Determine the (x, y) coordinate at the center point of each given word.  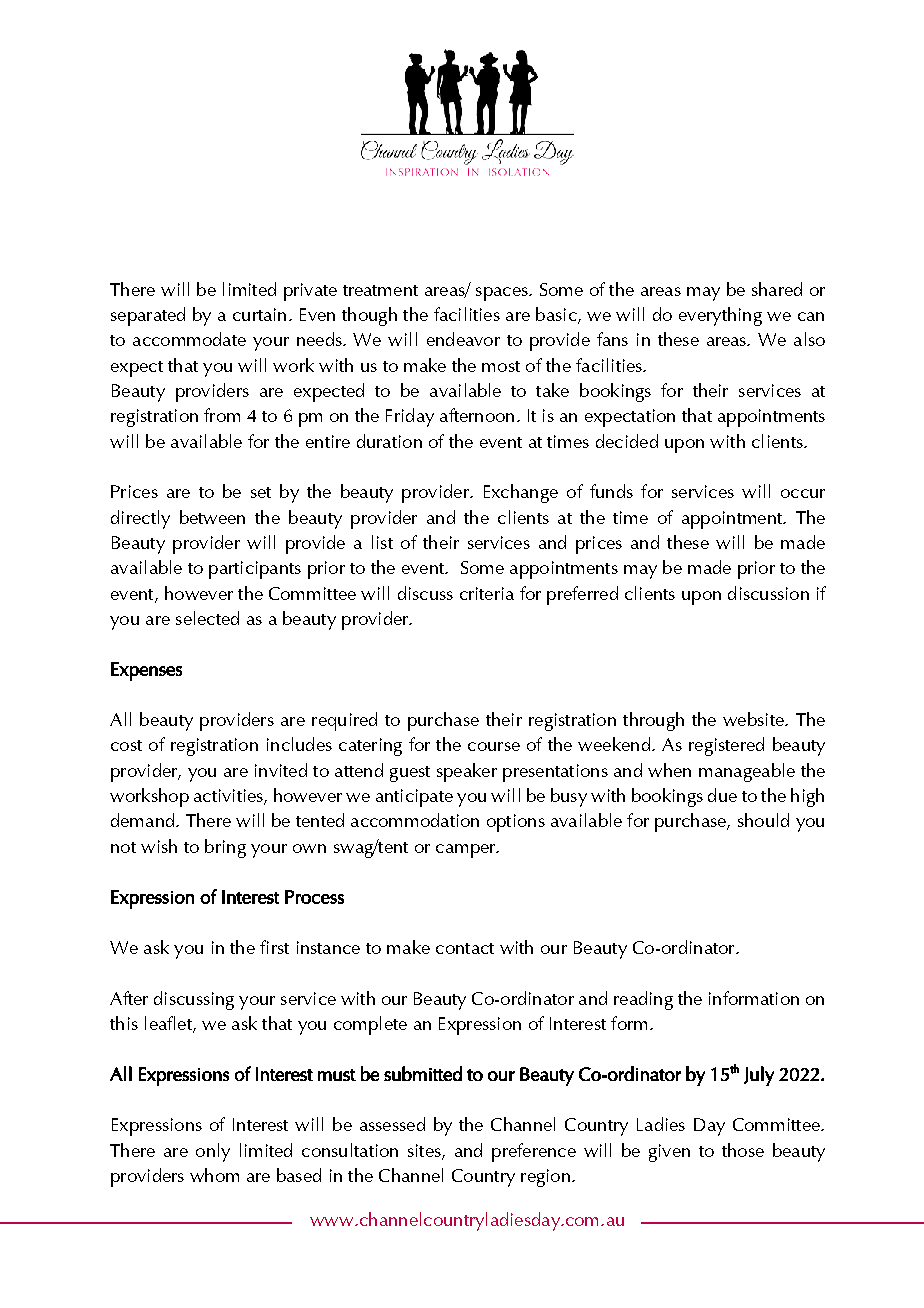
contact (465, 948)
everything (720, 316)
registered (726, 746)
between (212, 517)
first (274, 947)
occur (803, 493)
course (494, 746)
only (213, 1152)
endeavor (463, 339)
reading (643, 1000)
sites (425, 1151)
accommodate (189, 339)
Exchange (521, 493)
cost (126, 745)
